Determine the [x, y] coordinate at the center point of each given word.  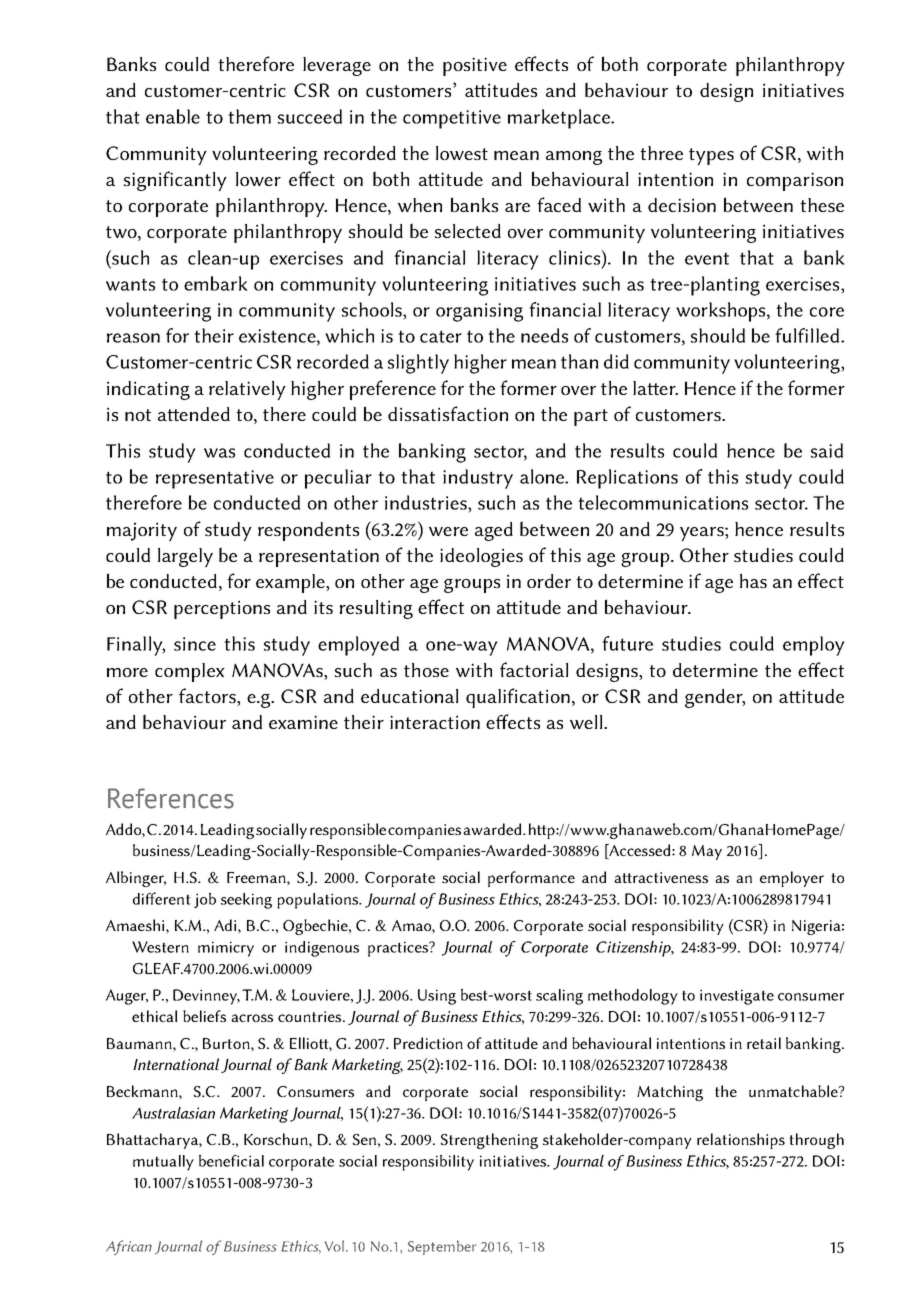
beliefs [204, 1016]
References [171, 798]
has [753, 581]
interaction [435, 722]
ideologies [481, 557]
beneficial [231, 1161]
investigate [737, 997]
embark [216, 283]
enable [173, 116]
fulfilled [807, 335]
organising [479, 312]
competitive [452, 119]
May [707, 852]
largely [185, 557]
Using [437, 997]
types [711, 156]
